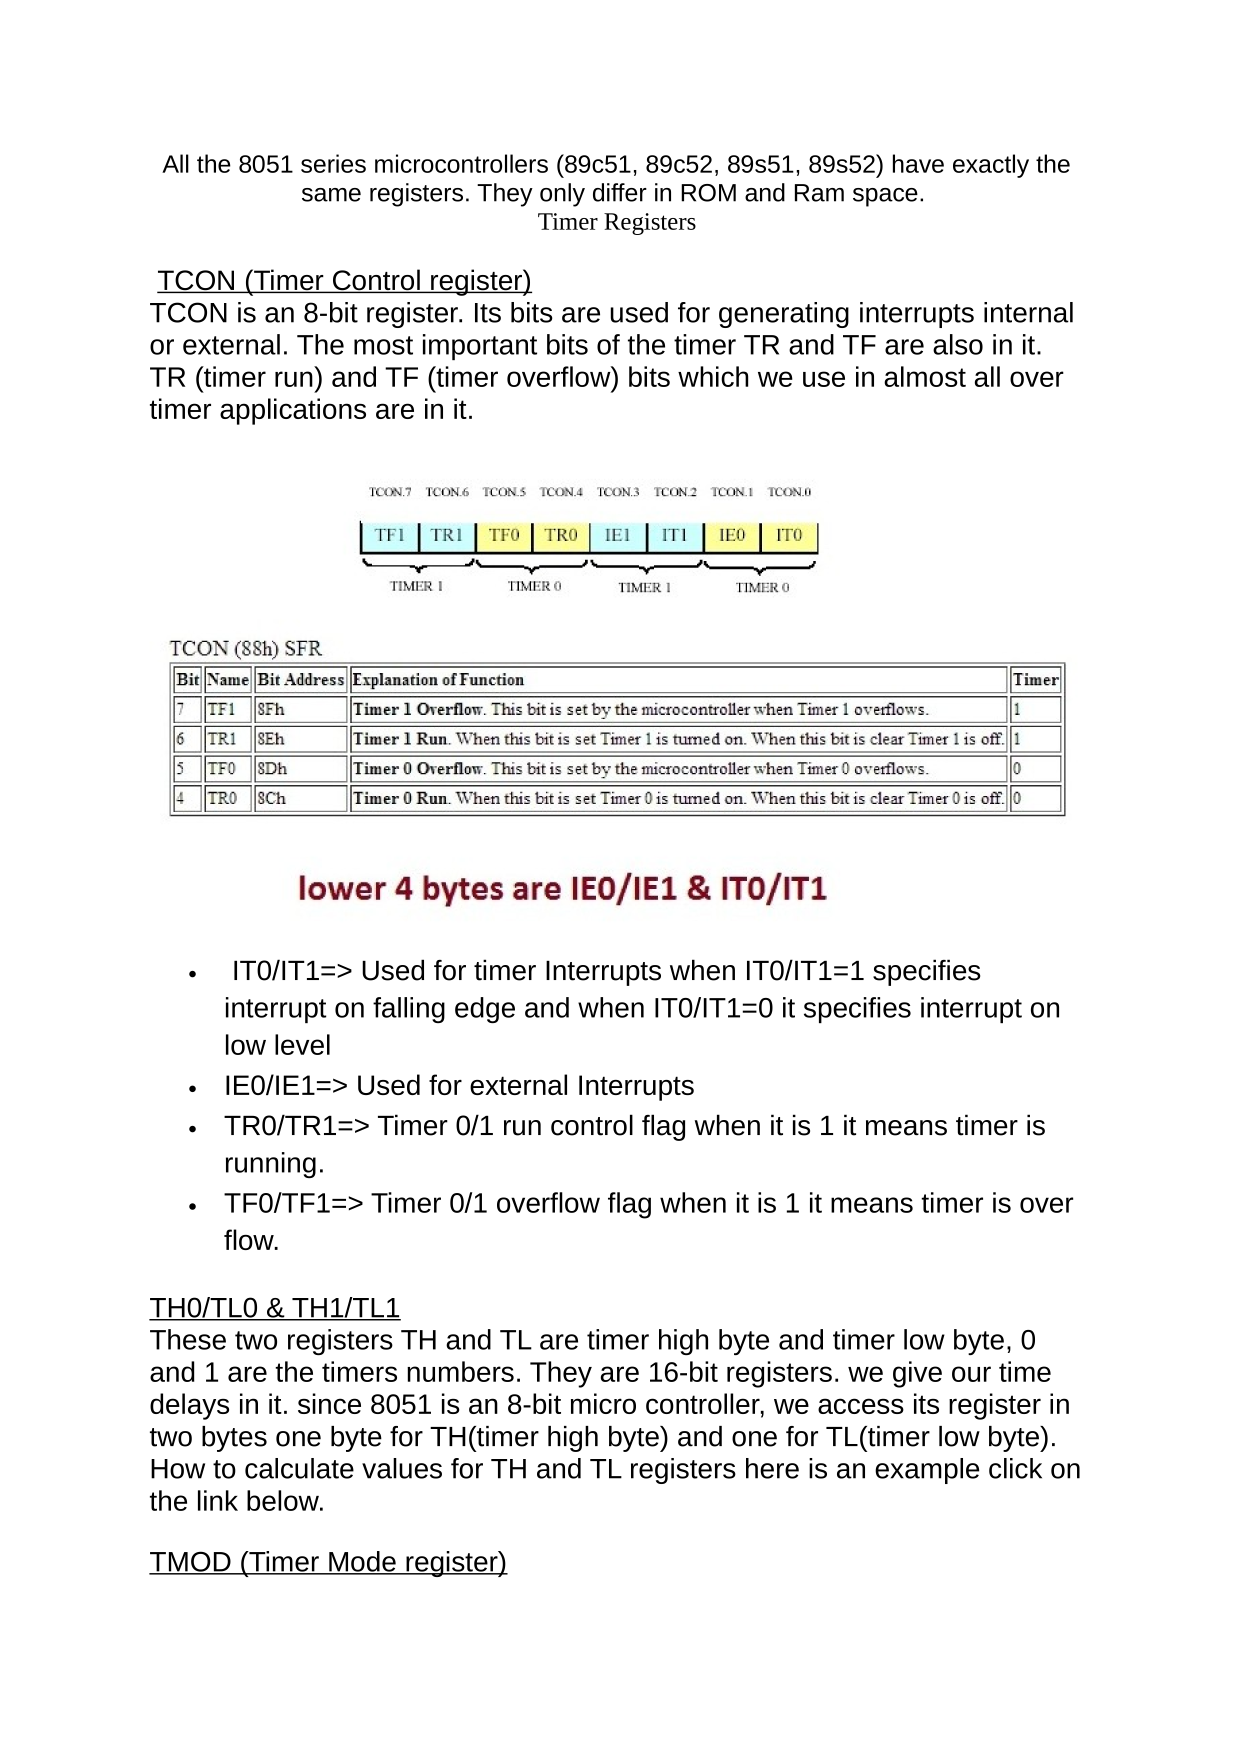 This page has width=1233, height=1745. Describe the element at coordinates (620, 192) in the page. I see `differ` at that location.
